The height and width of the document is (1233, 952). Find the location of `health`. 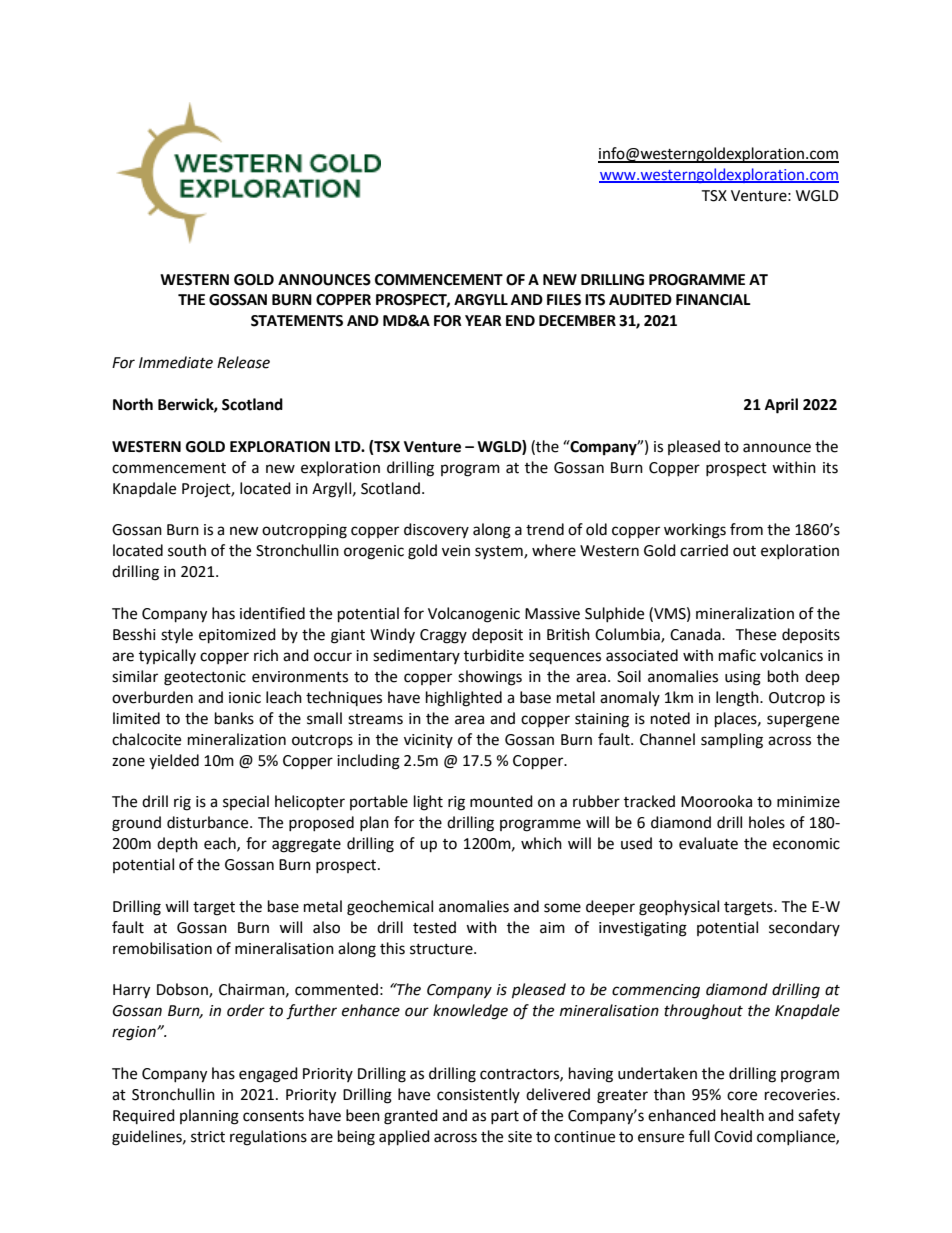

health is located at coordinates (742, 1115).
